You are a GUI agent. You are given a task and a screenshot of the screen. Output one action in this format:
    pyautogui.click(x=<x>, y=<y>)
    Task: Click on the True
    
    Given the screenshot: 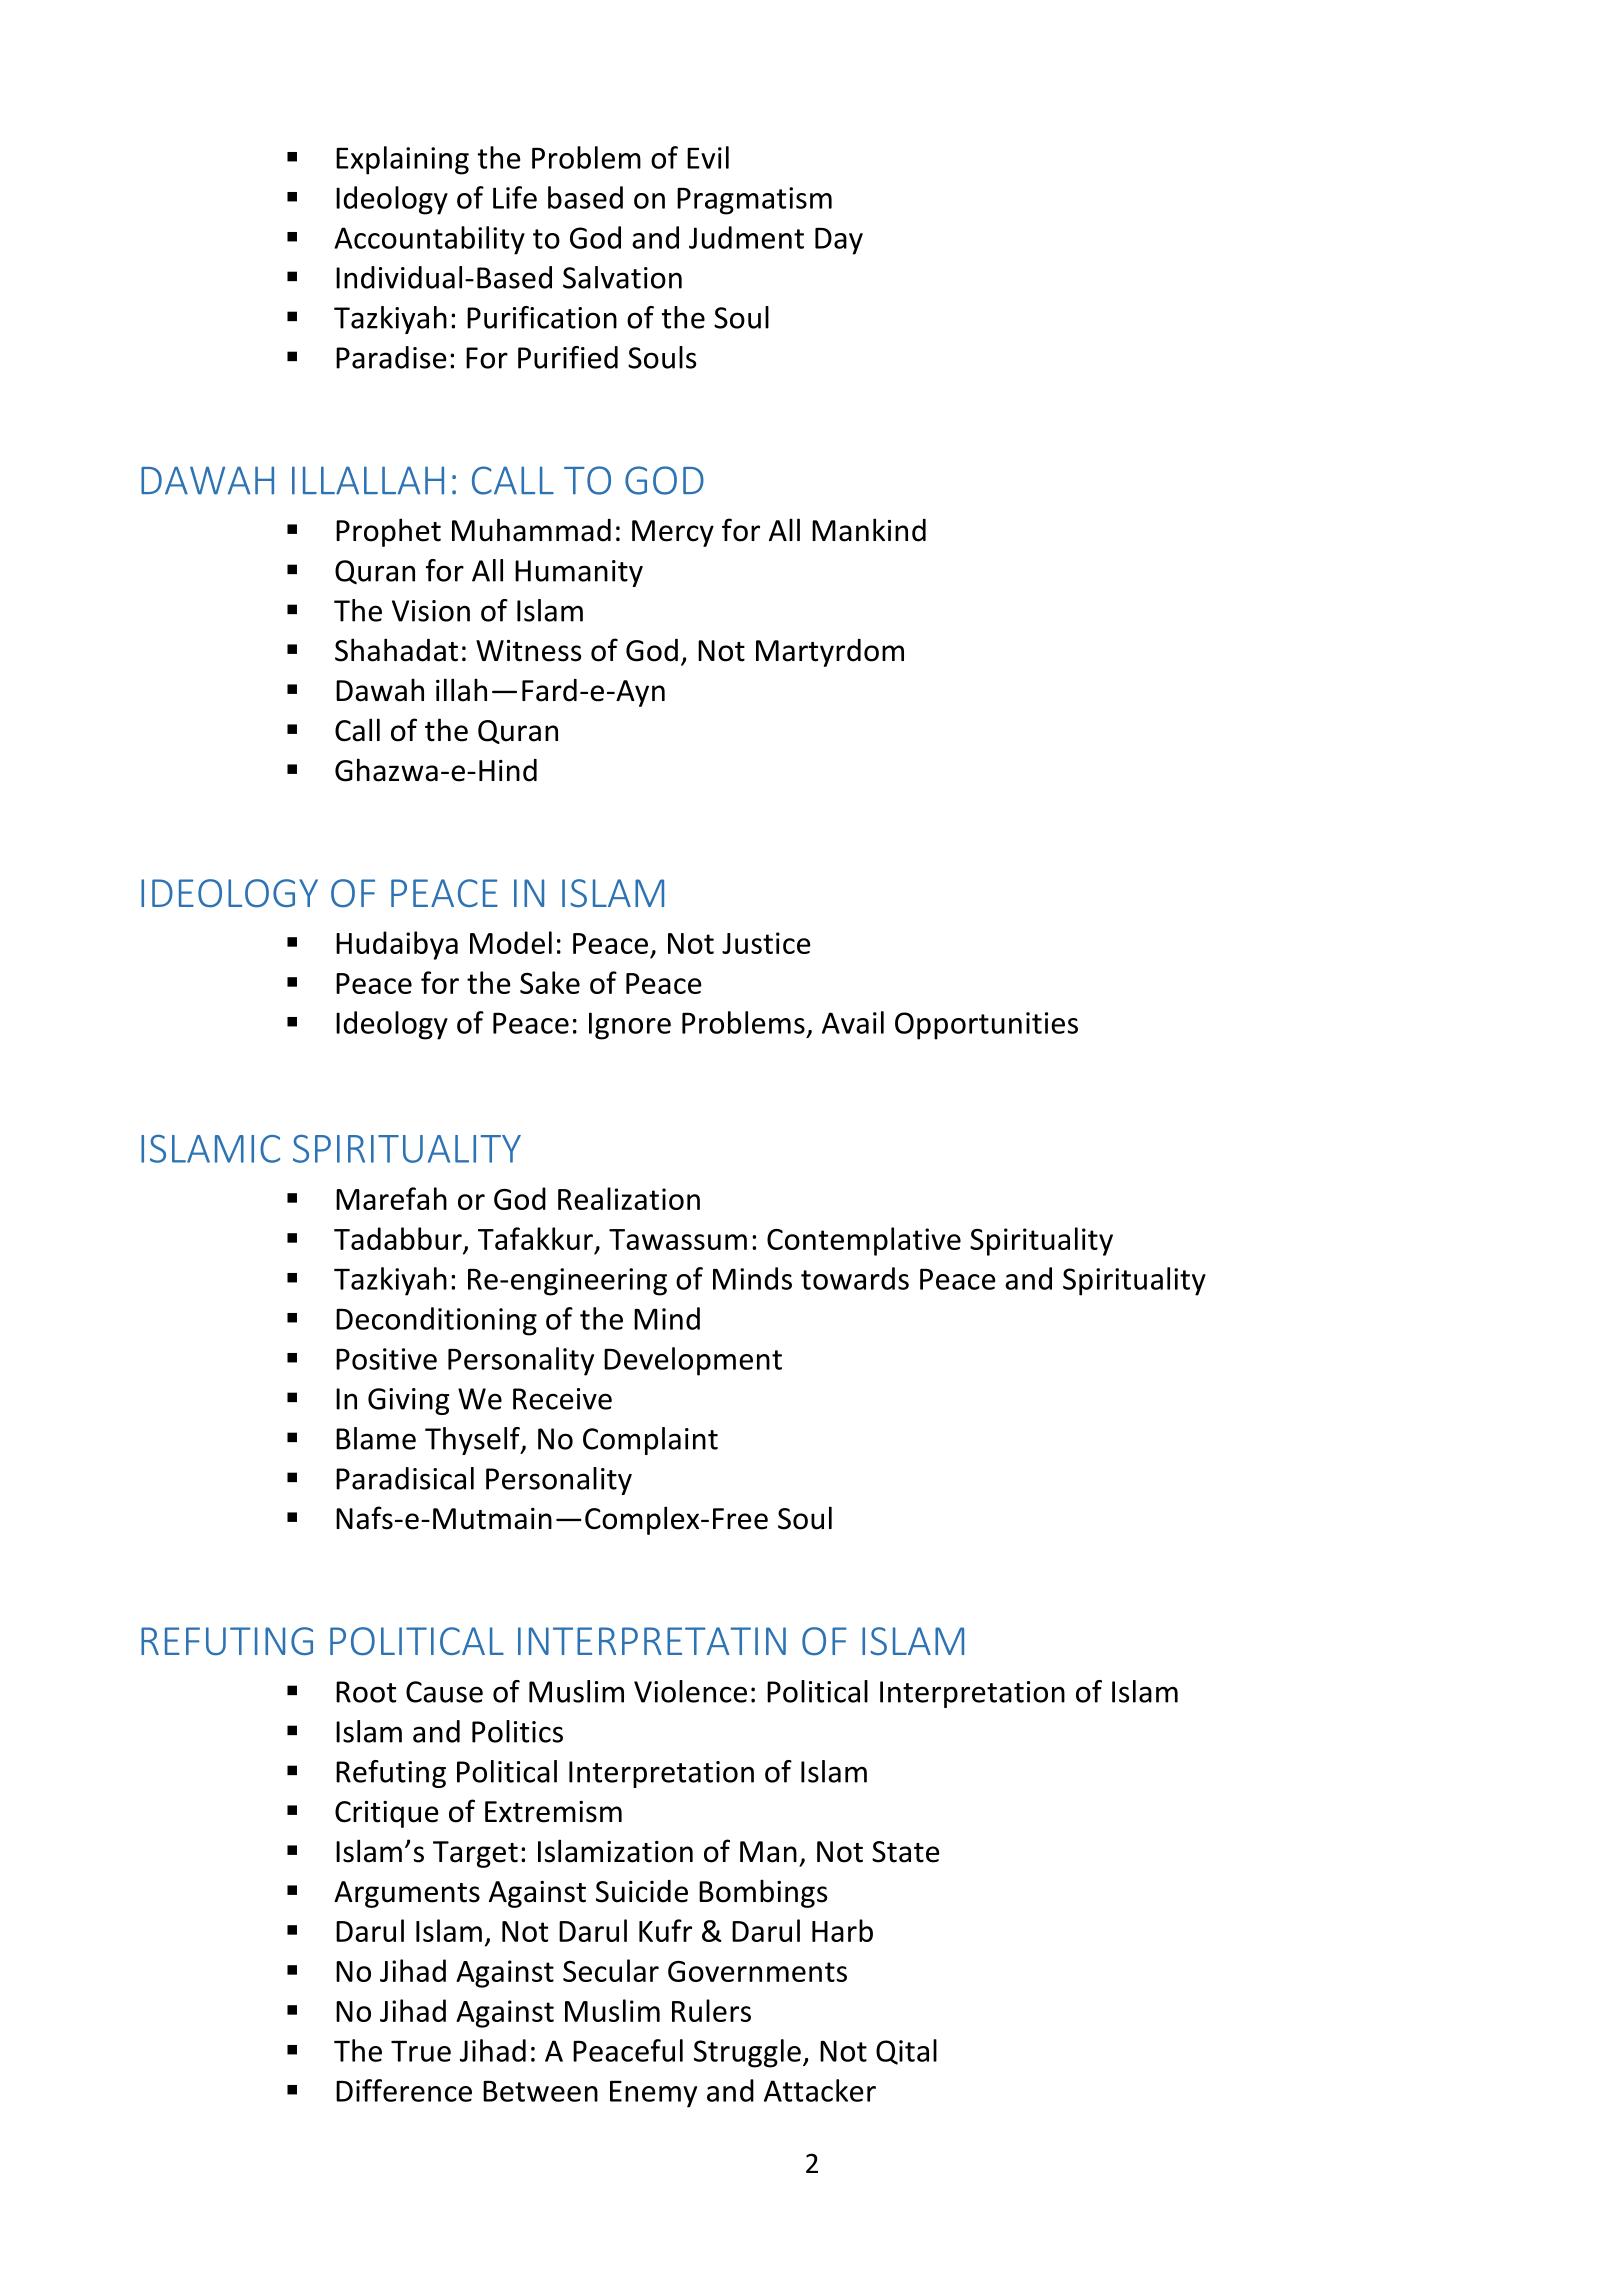 What is the action you would take?
    pyautogui.click(x=421, y=2051)
